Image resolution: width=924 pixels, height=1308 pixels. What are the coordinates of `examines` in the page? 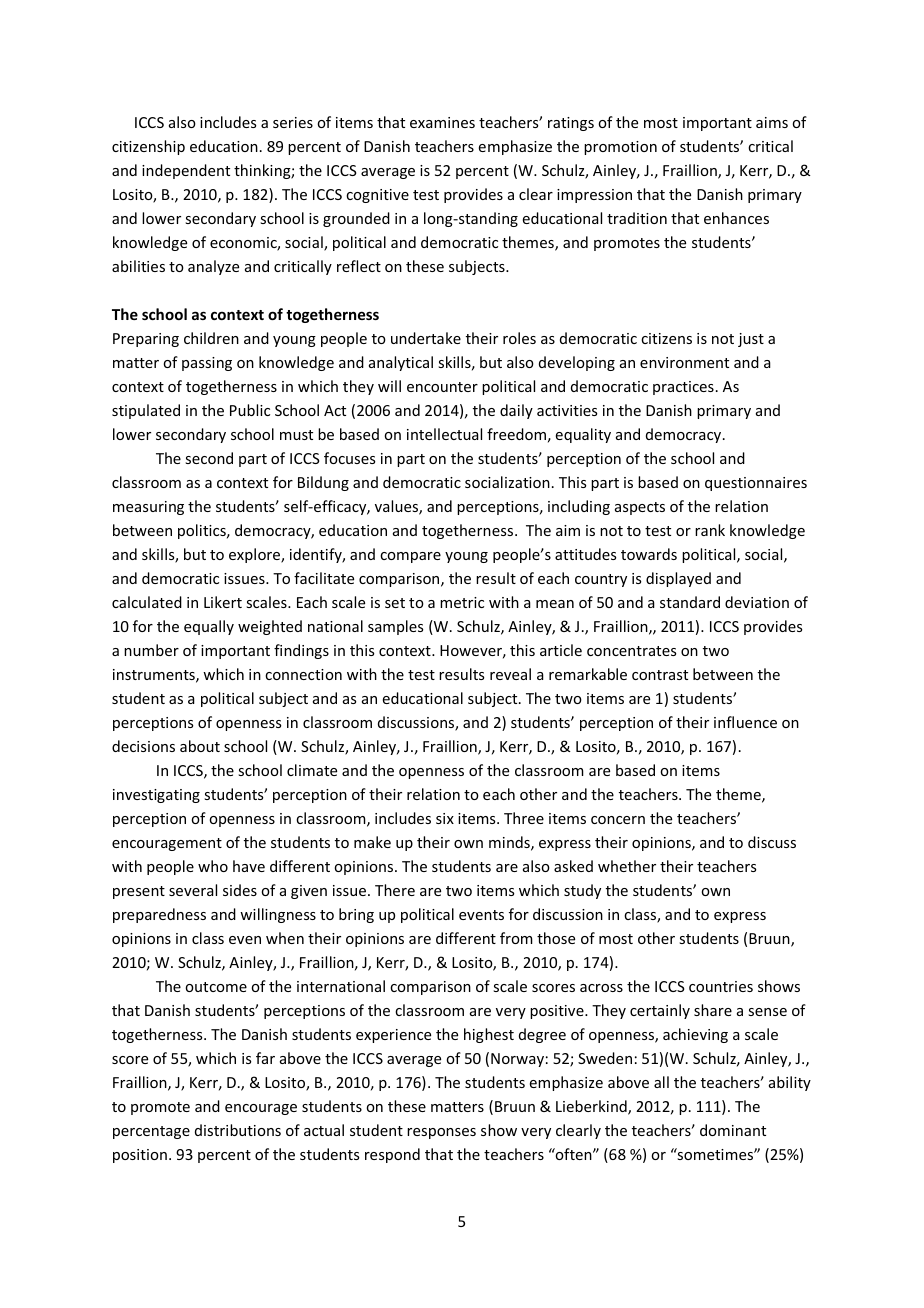 It's located at (442, 122).
